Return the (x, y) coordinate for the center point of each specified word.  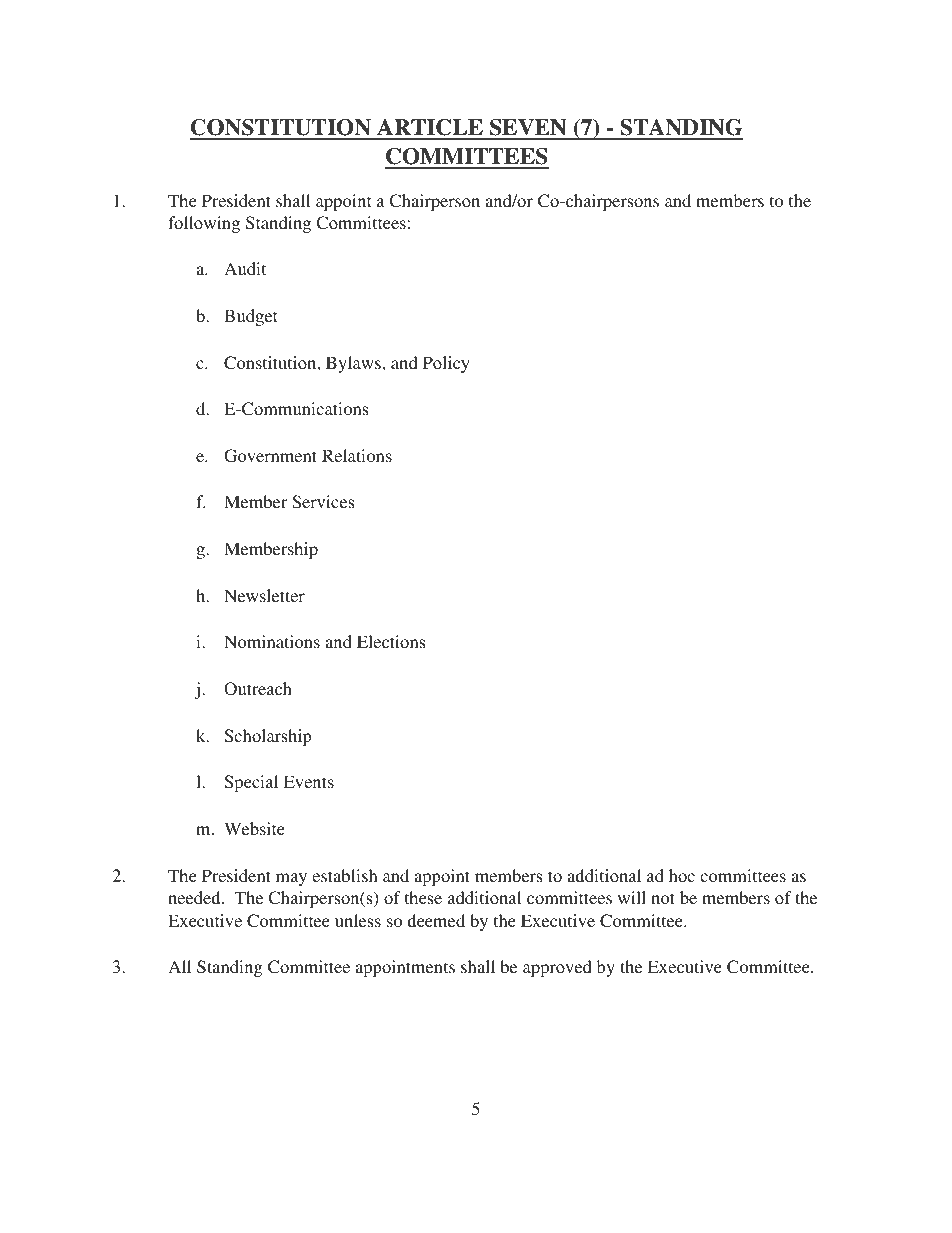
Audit (245, 268)
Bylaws (354, 364)
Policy (446, 364)
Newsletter (264, 595)
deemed (436, 920)
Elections (391, 641)
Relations (357, 455)
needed (195, 897)
